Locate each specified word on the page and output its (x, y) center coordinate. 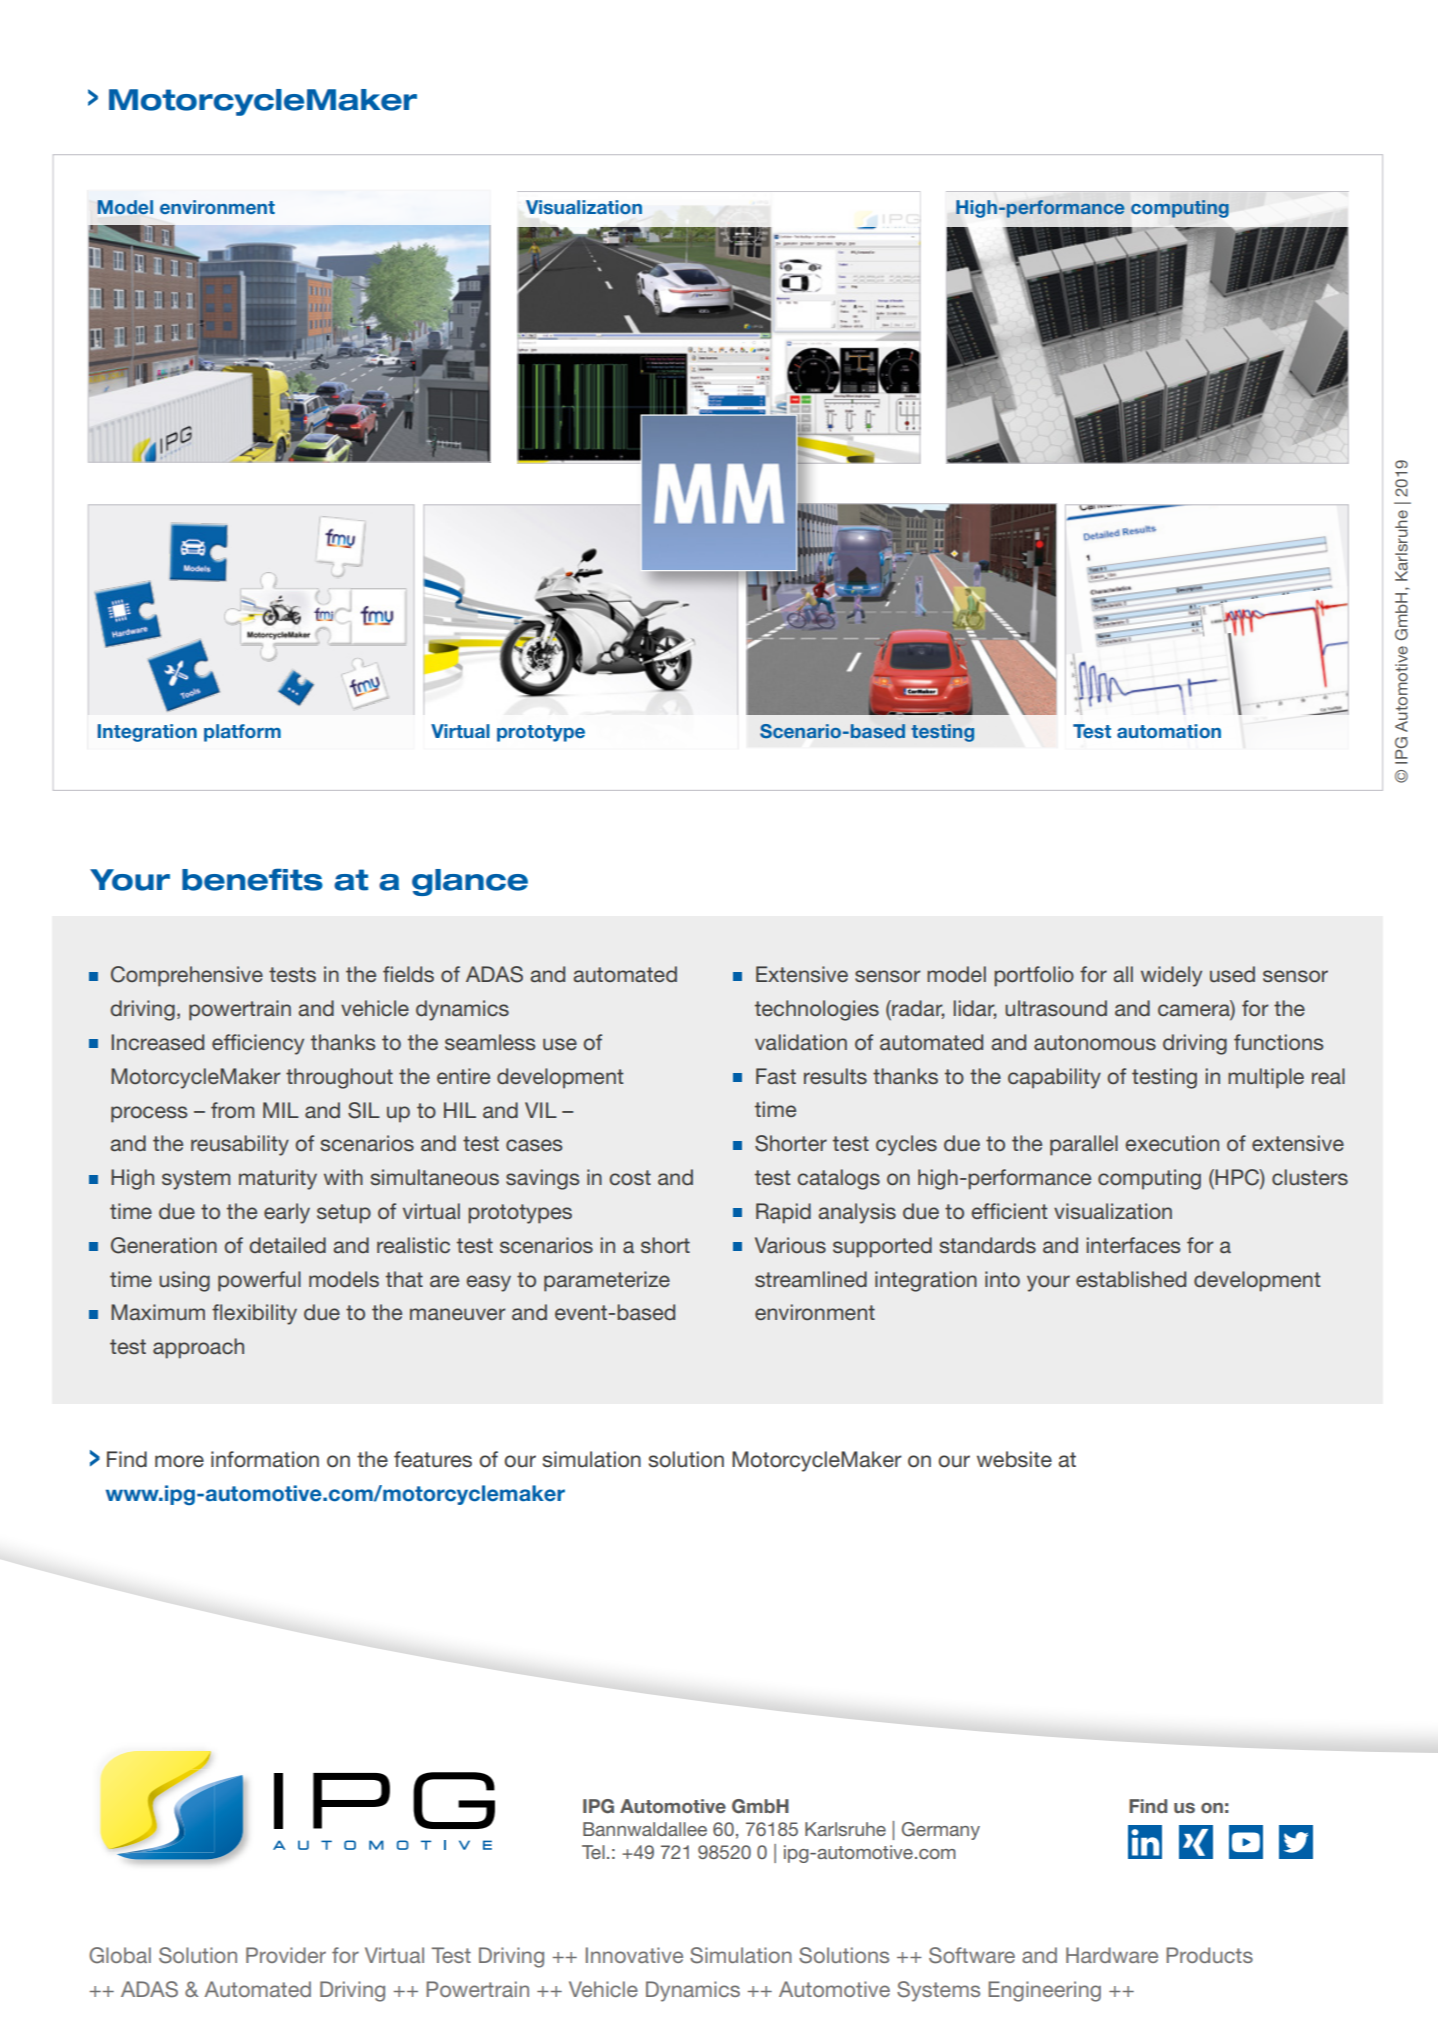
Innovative (634, 1955)
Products (1209, 1955)
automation (1169, 731)
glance (470, 882)
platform (242, 733)
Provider (286, 1955)
